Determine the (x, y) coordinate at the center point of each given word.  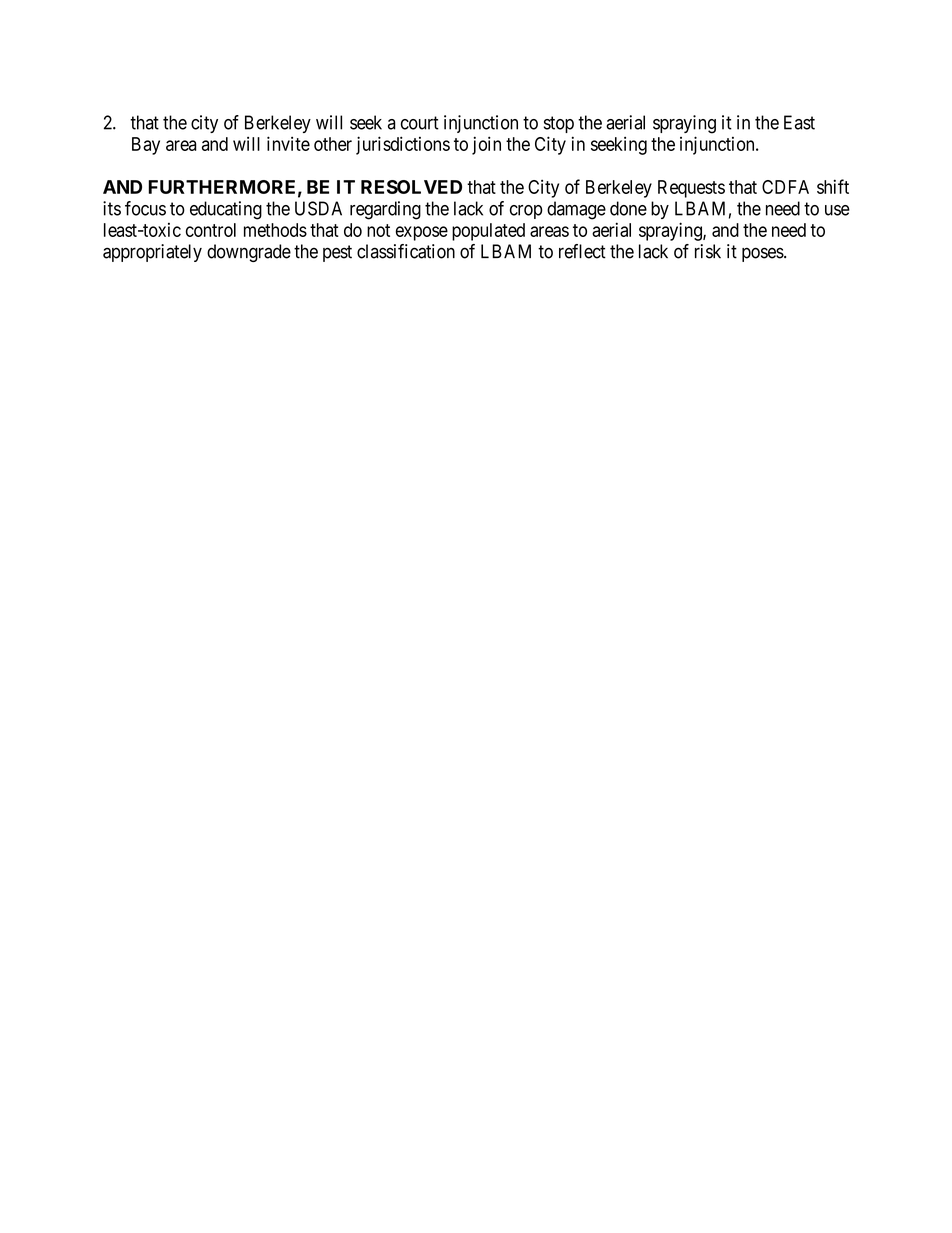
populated (488, 232)
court (420, 123)
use (837, 210)
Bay (146, 146)
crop (526, 212)
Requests (691, 189)
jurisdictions (403, 145)
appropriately (152, 253)
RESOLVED (411, 187)
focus (145, 208)
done (628, 208)
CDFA (785, 187)
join (486, 145)
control (211, 230)
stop (559, 124)
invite (288, 143)
